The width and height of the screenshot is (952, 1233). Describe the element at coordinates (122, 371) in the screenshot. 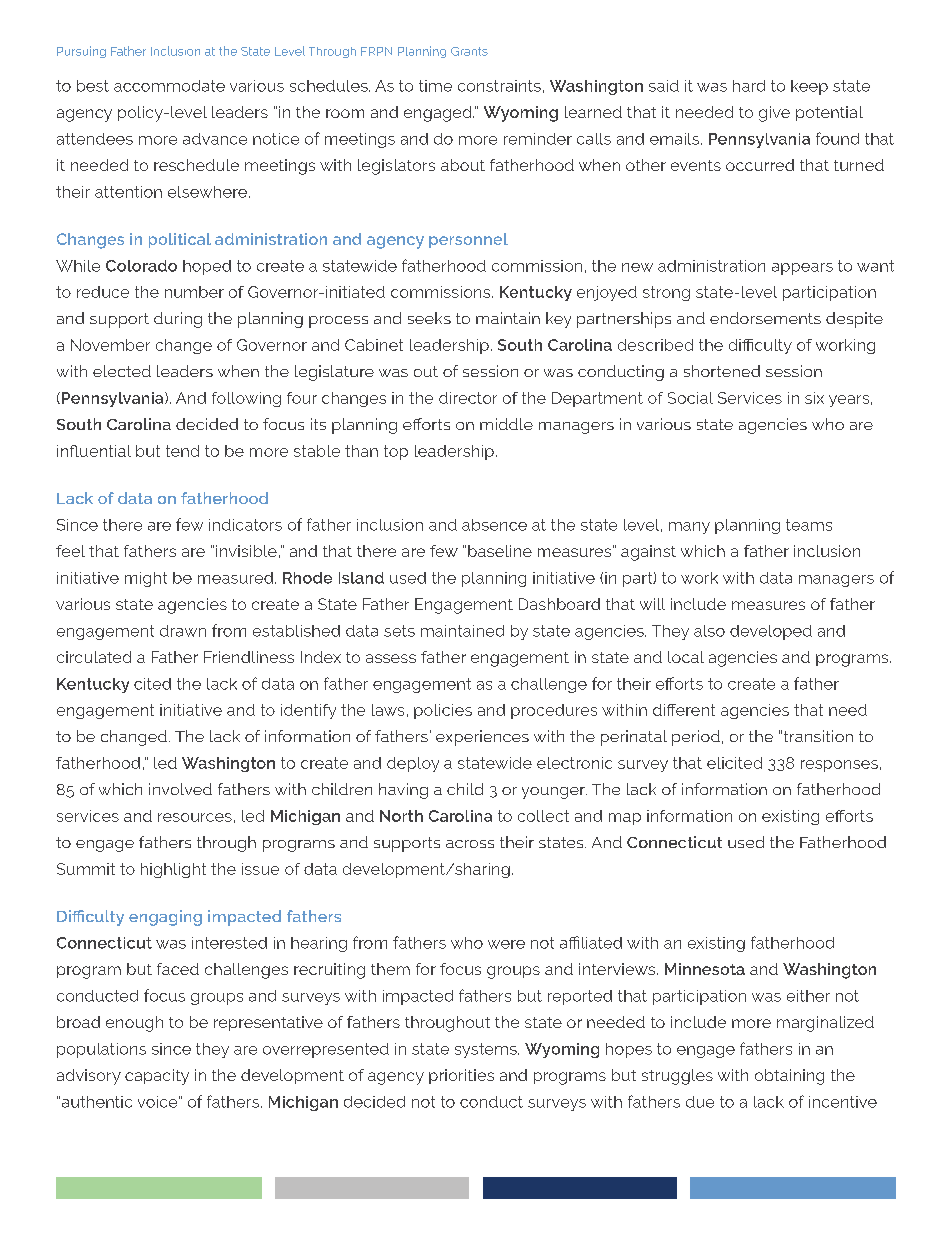

I see `elected` at that location.
